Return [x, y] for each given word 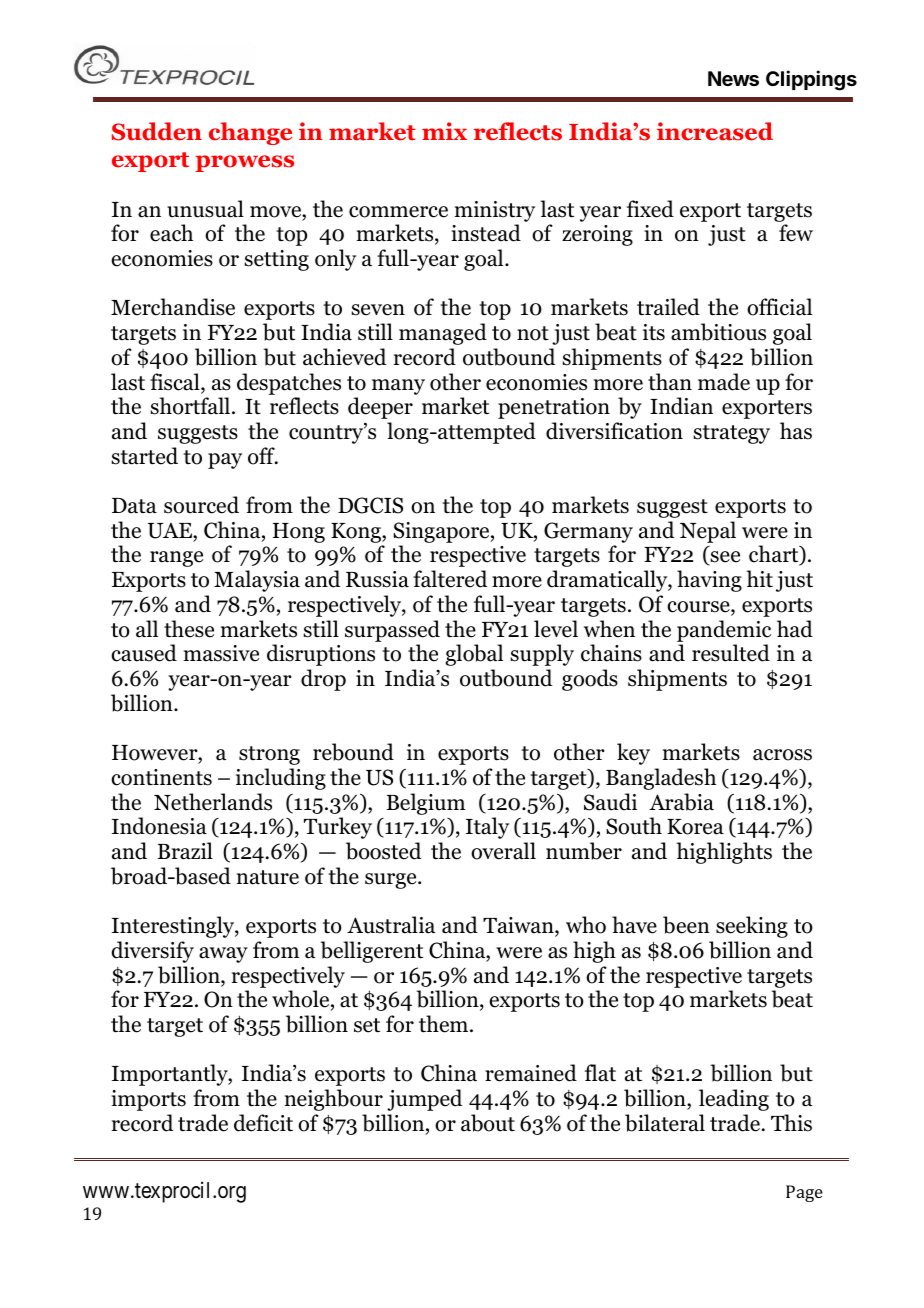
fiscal [176, 383]
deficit [263, 1123]
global [474, 655]
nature [268, 877]
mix [444, 131]
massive [221, 653]
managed [443, 334]
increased [715, 131]
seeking [752, 927]
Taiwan [519, 926]
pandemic [724, 631]
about [488, 1123]
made [724, 382]
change [250, 133]
